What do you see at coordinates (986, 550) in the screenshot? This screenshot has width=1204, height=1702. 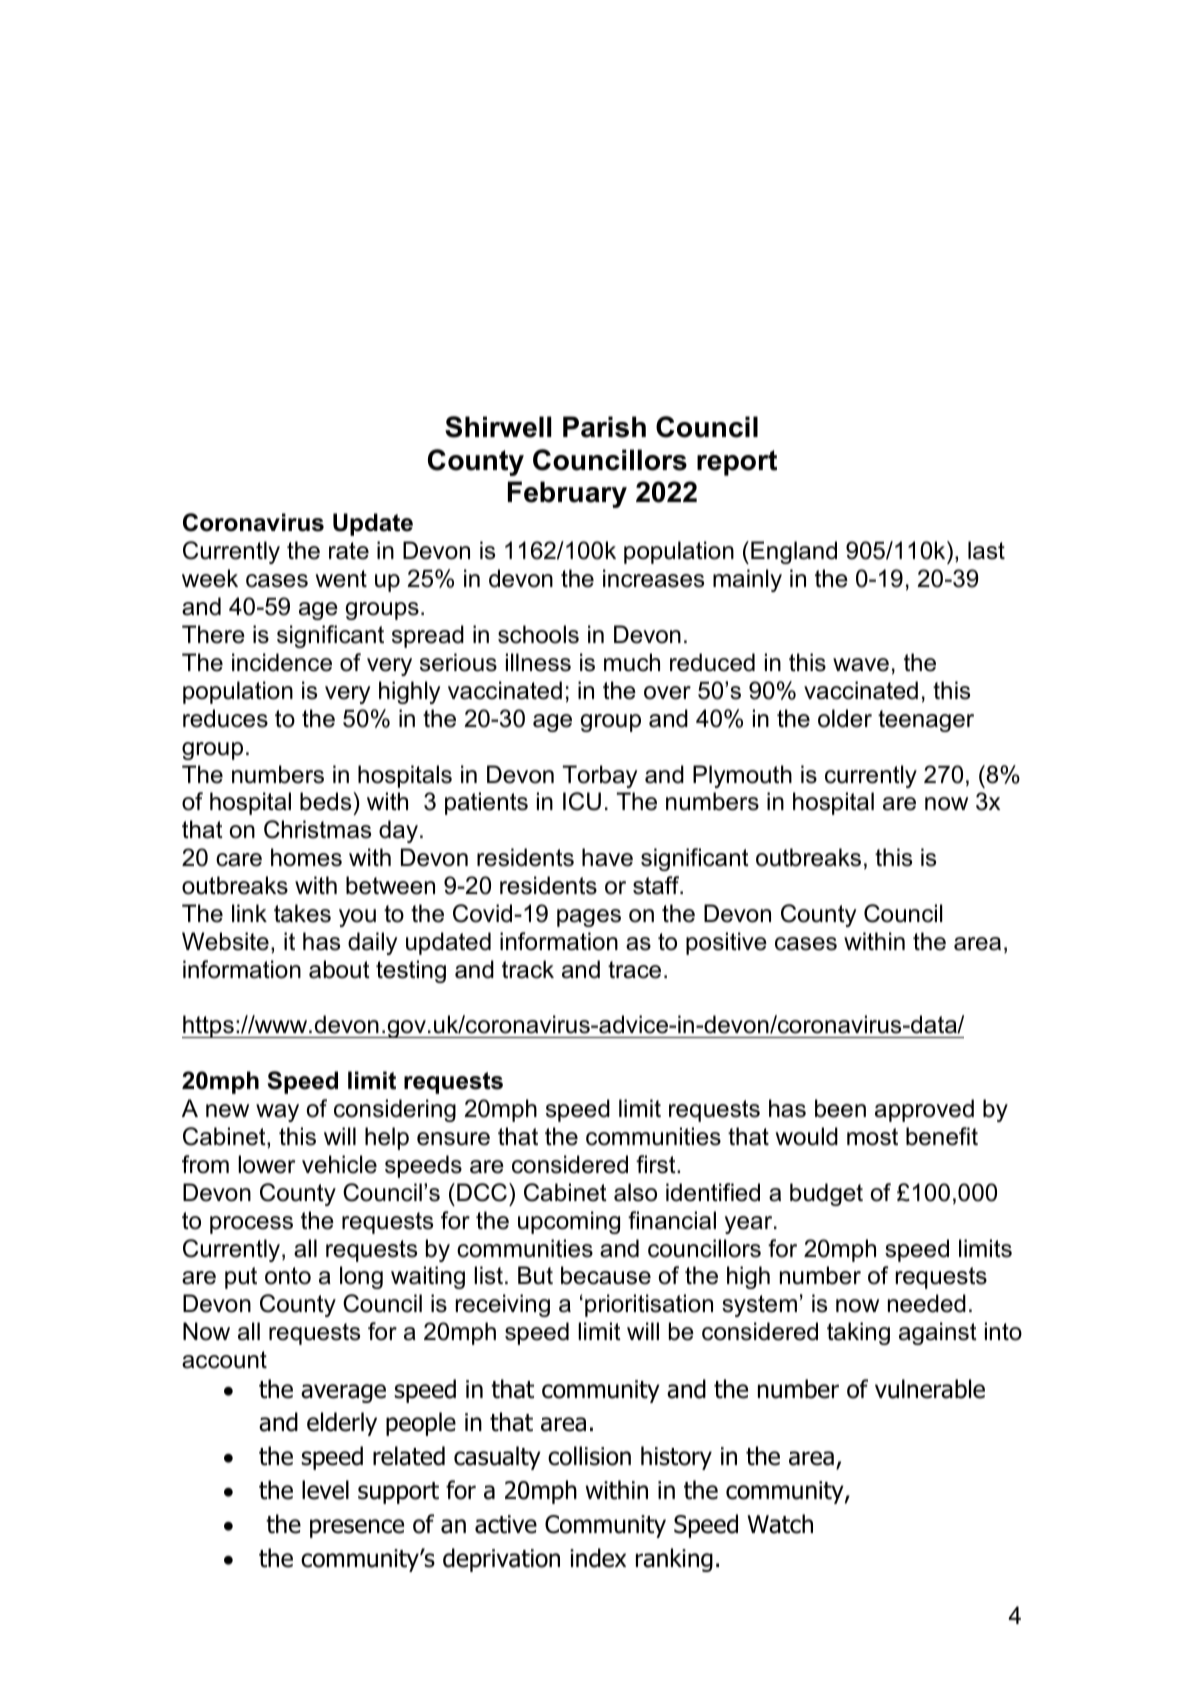 I see `last` at bounding box center [986, 550].
